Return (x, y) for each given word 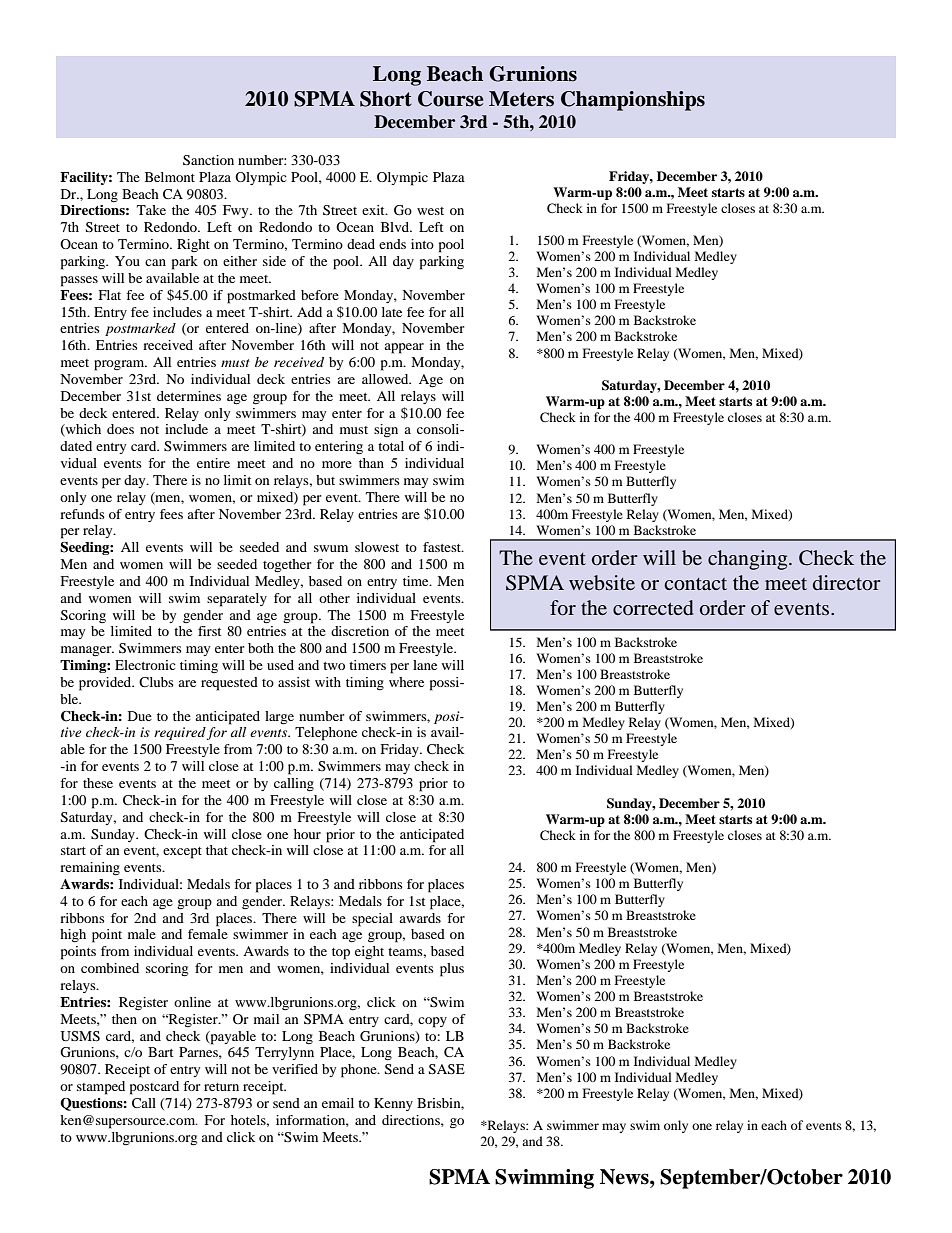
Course (450, 99)
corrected (653, 607)
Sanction (208, 160)
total (391, 446)
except (182, 853)
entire (213, 463)
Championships (633, 101)
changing (749, 560)
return (221, 1087)
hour (307, 834)
